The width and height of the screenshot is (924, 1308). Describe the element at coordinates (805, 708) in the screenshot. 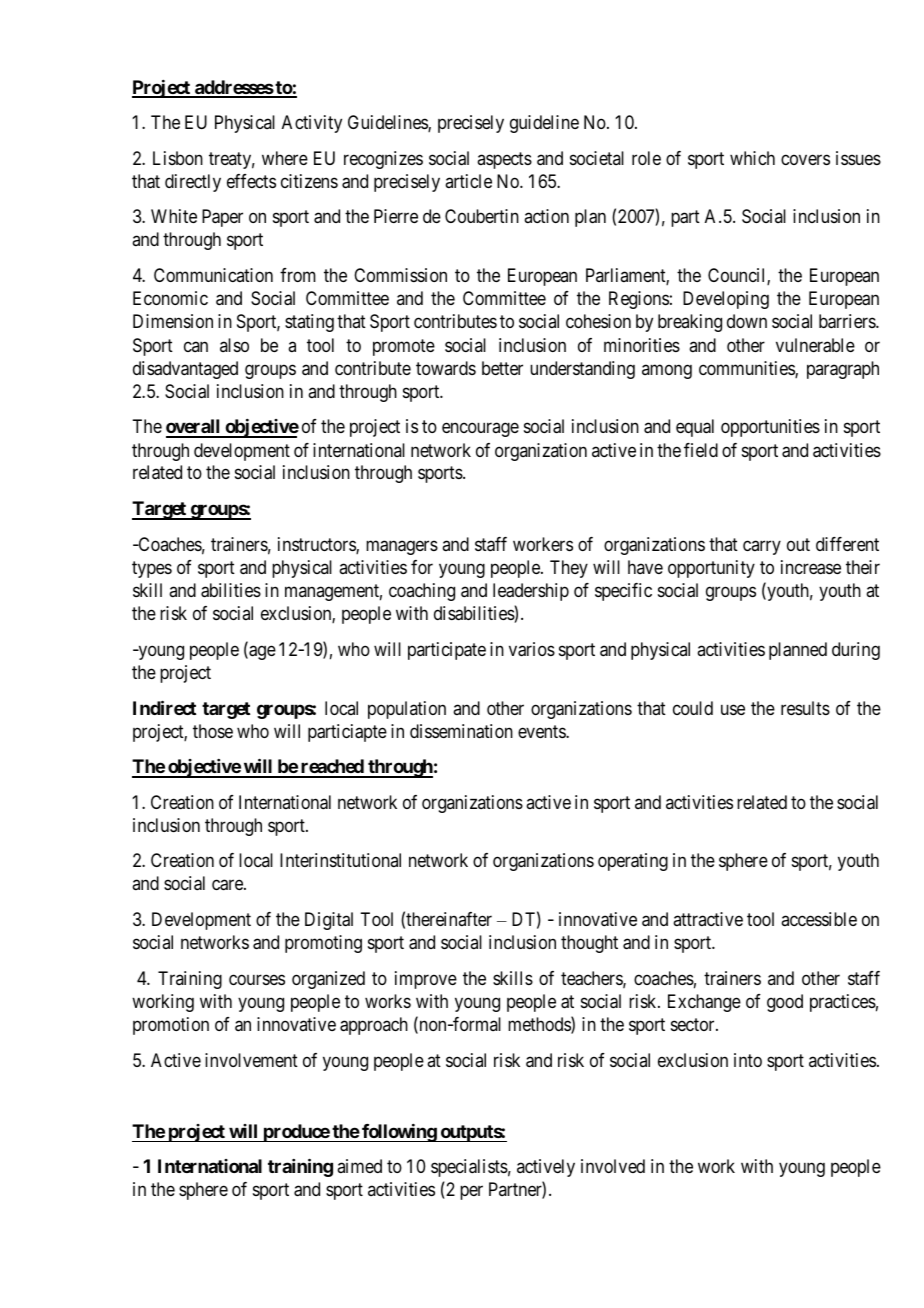

I see `results` at that location.
